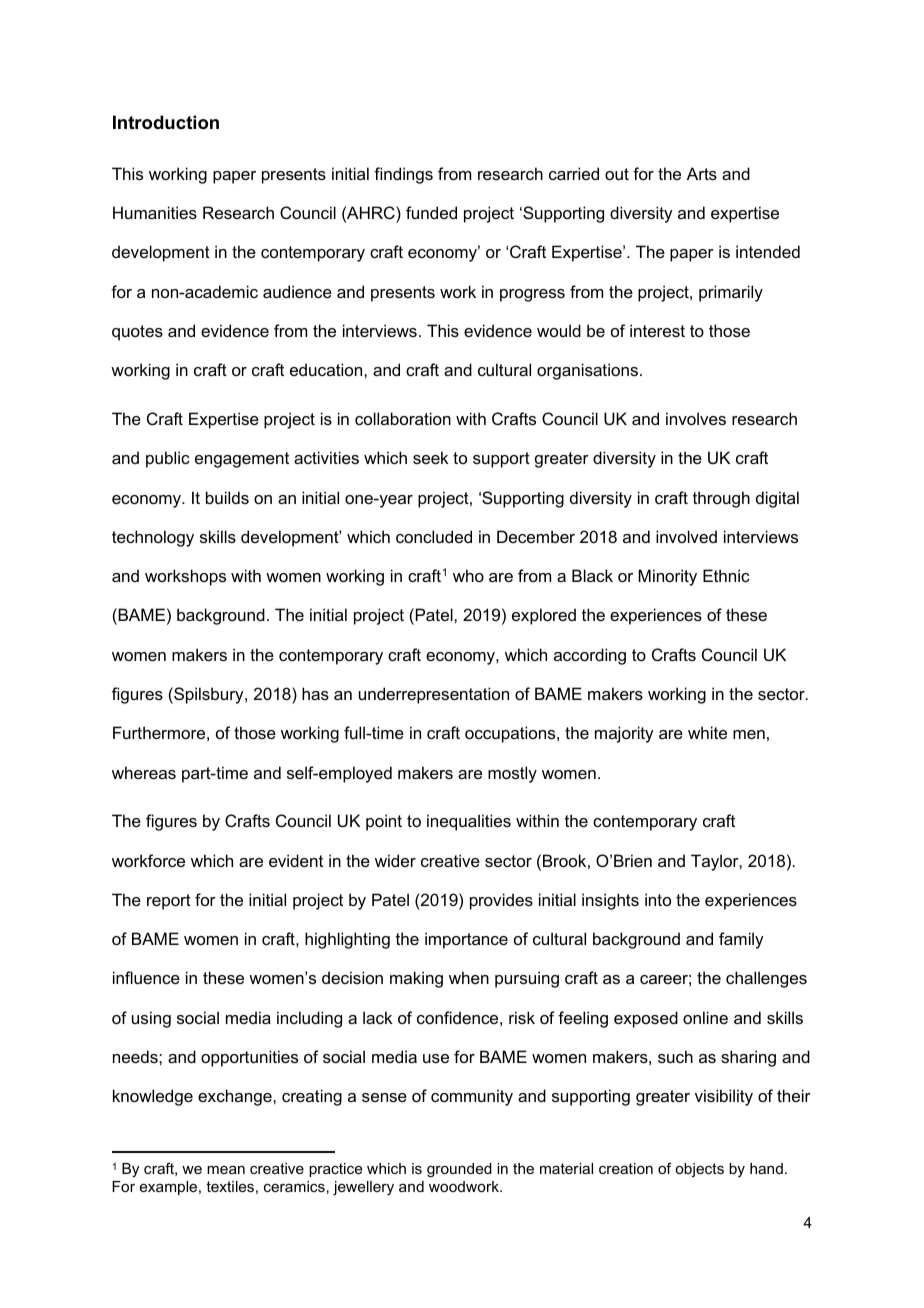 This document has height=1308, width=924. I want to click on Arts, so click(702, 173).
